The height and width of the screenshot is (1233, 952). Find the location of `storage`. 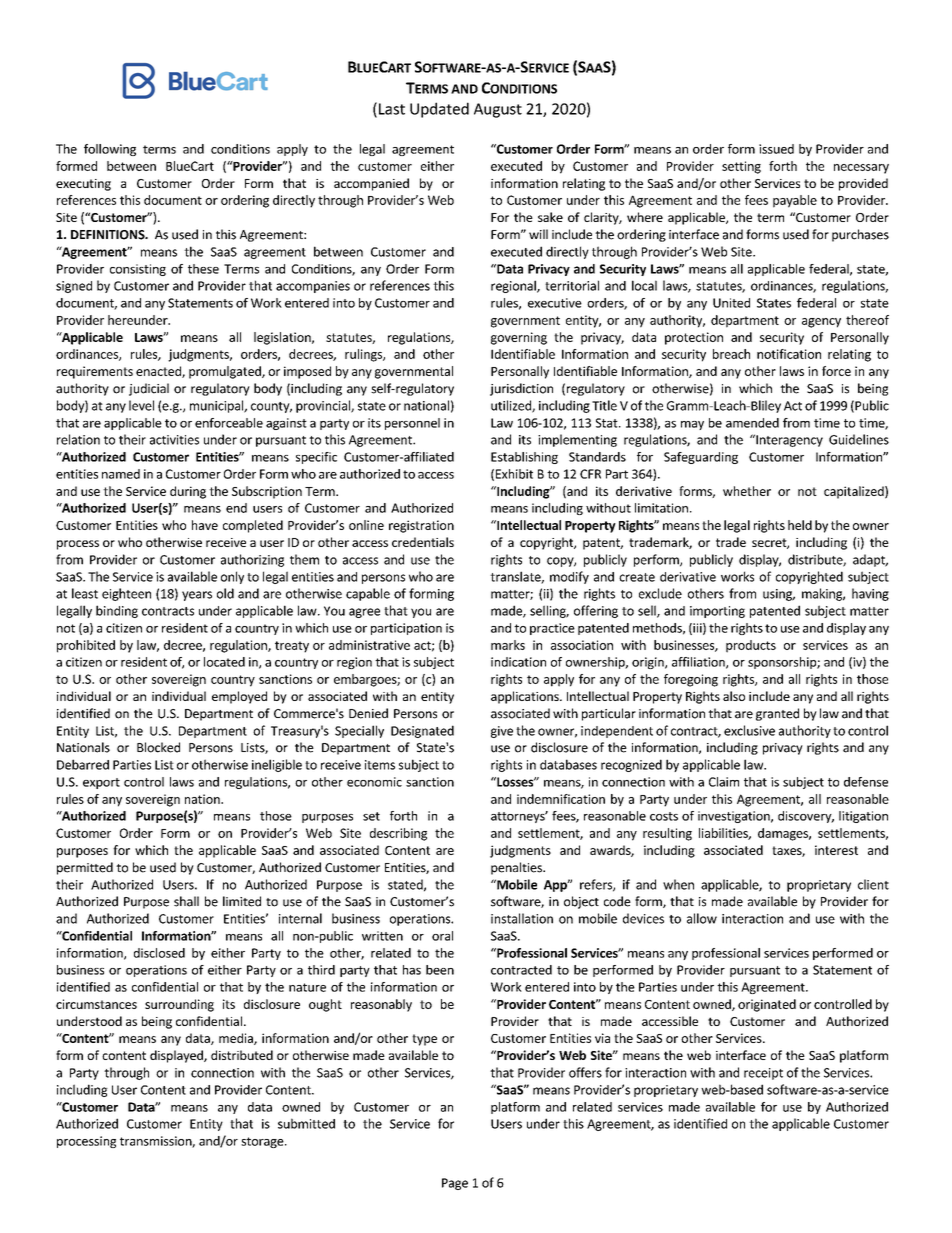

storage is located at coordinates (263, 1142).
